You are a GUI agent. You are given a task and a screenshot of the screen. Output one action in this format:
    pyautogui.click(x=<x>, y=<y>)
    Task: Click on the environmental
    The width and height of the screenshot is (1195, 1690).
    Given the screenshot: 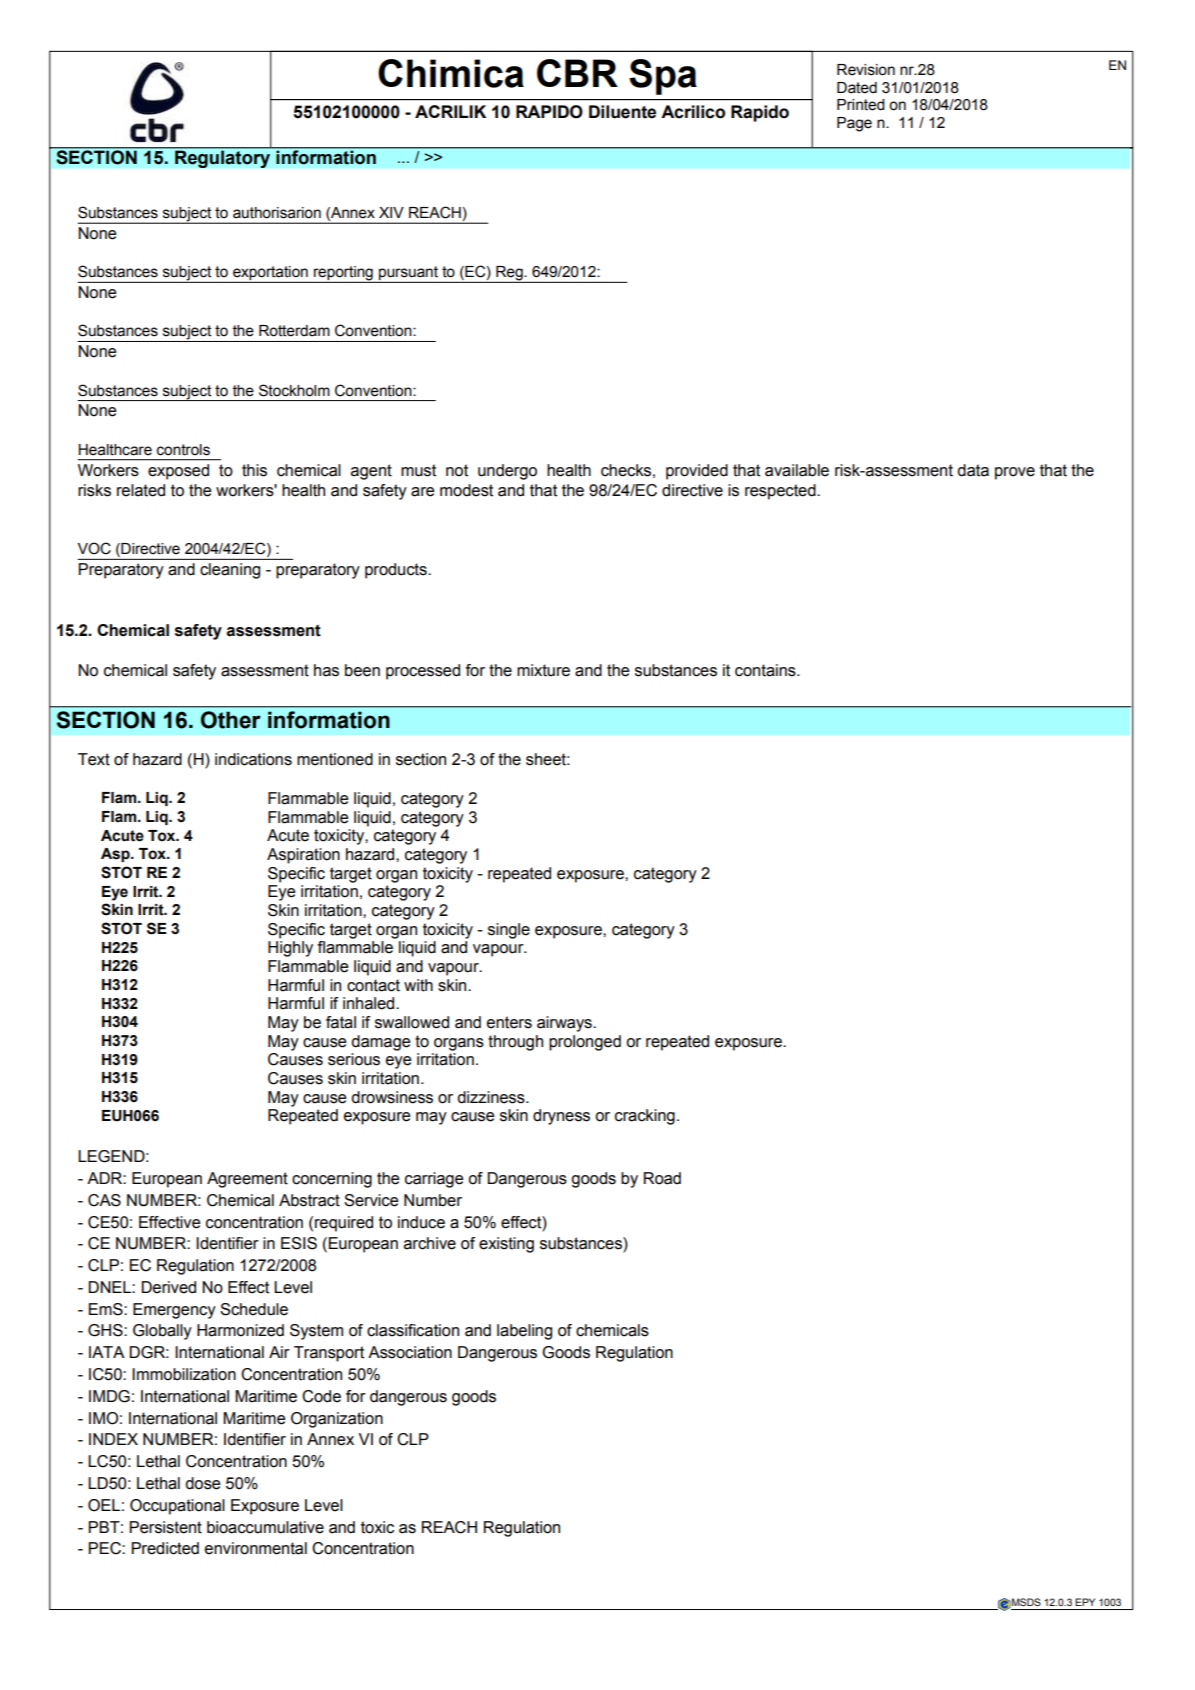 What is the action you would take?
    pyautogui.click(x=256, y=1548)
